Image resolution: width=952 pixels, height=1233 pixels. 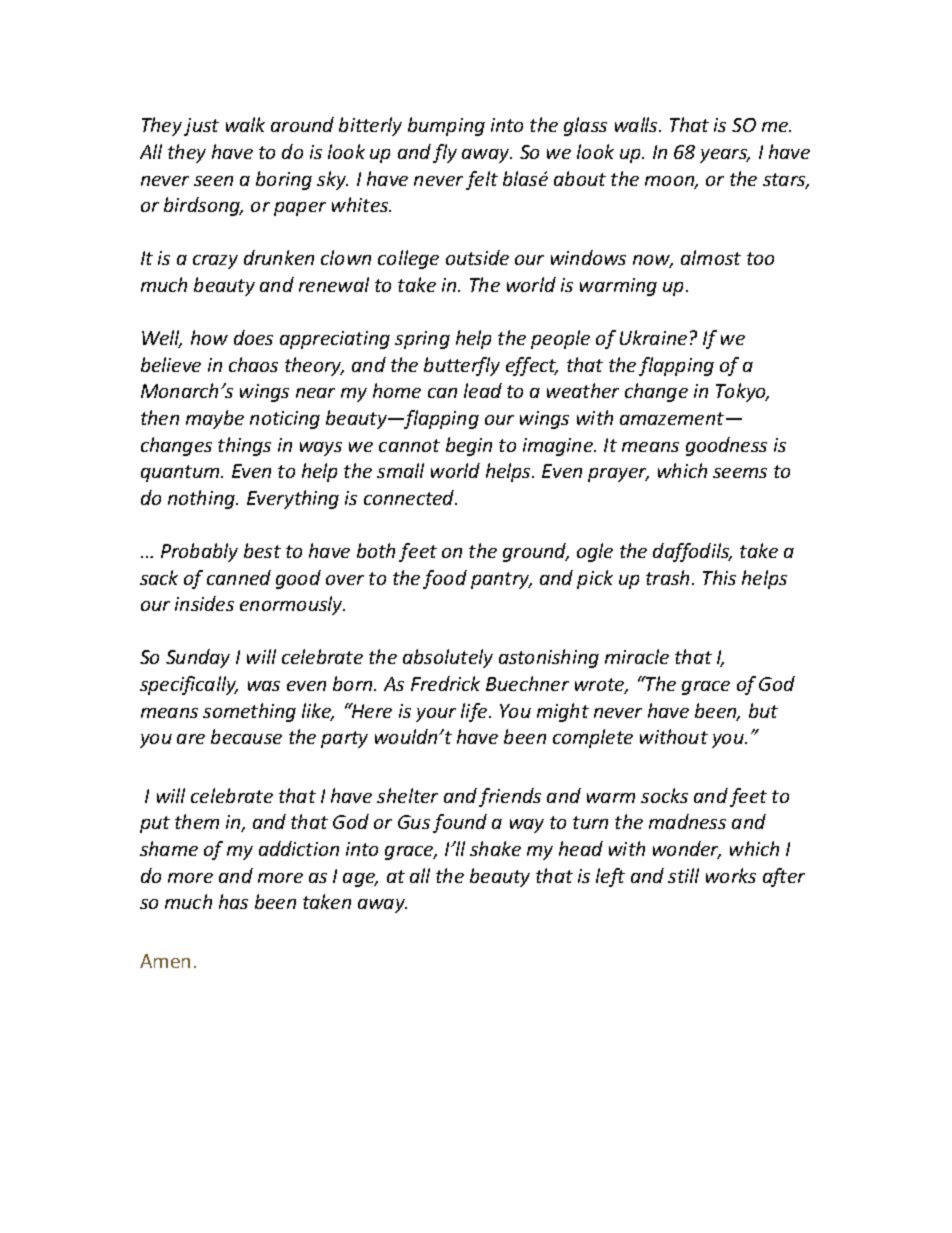 What do you see at coordinates (262, 550) in the image?
I see `best` at bounding box center [262, 550].
